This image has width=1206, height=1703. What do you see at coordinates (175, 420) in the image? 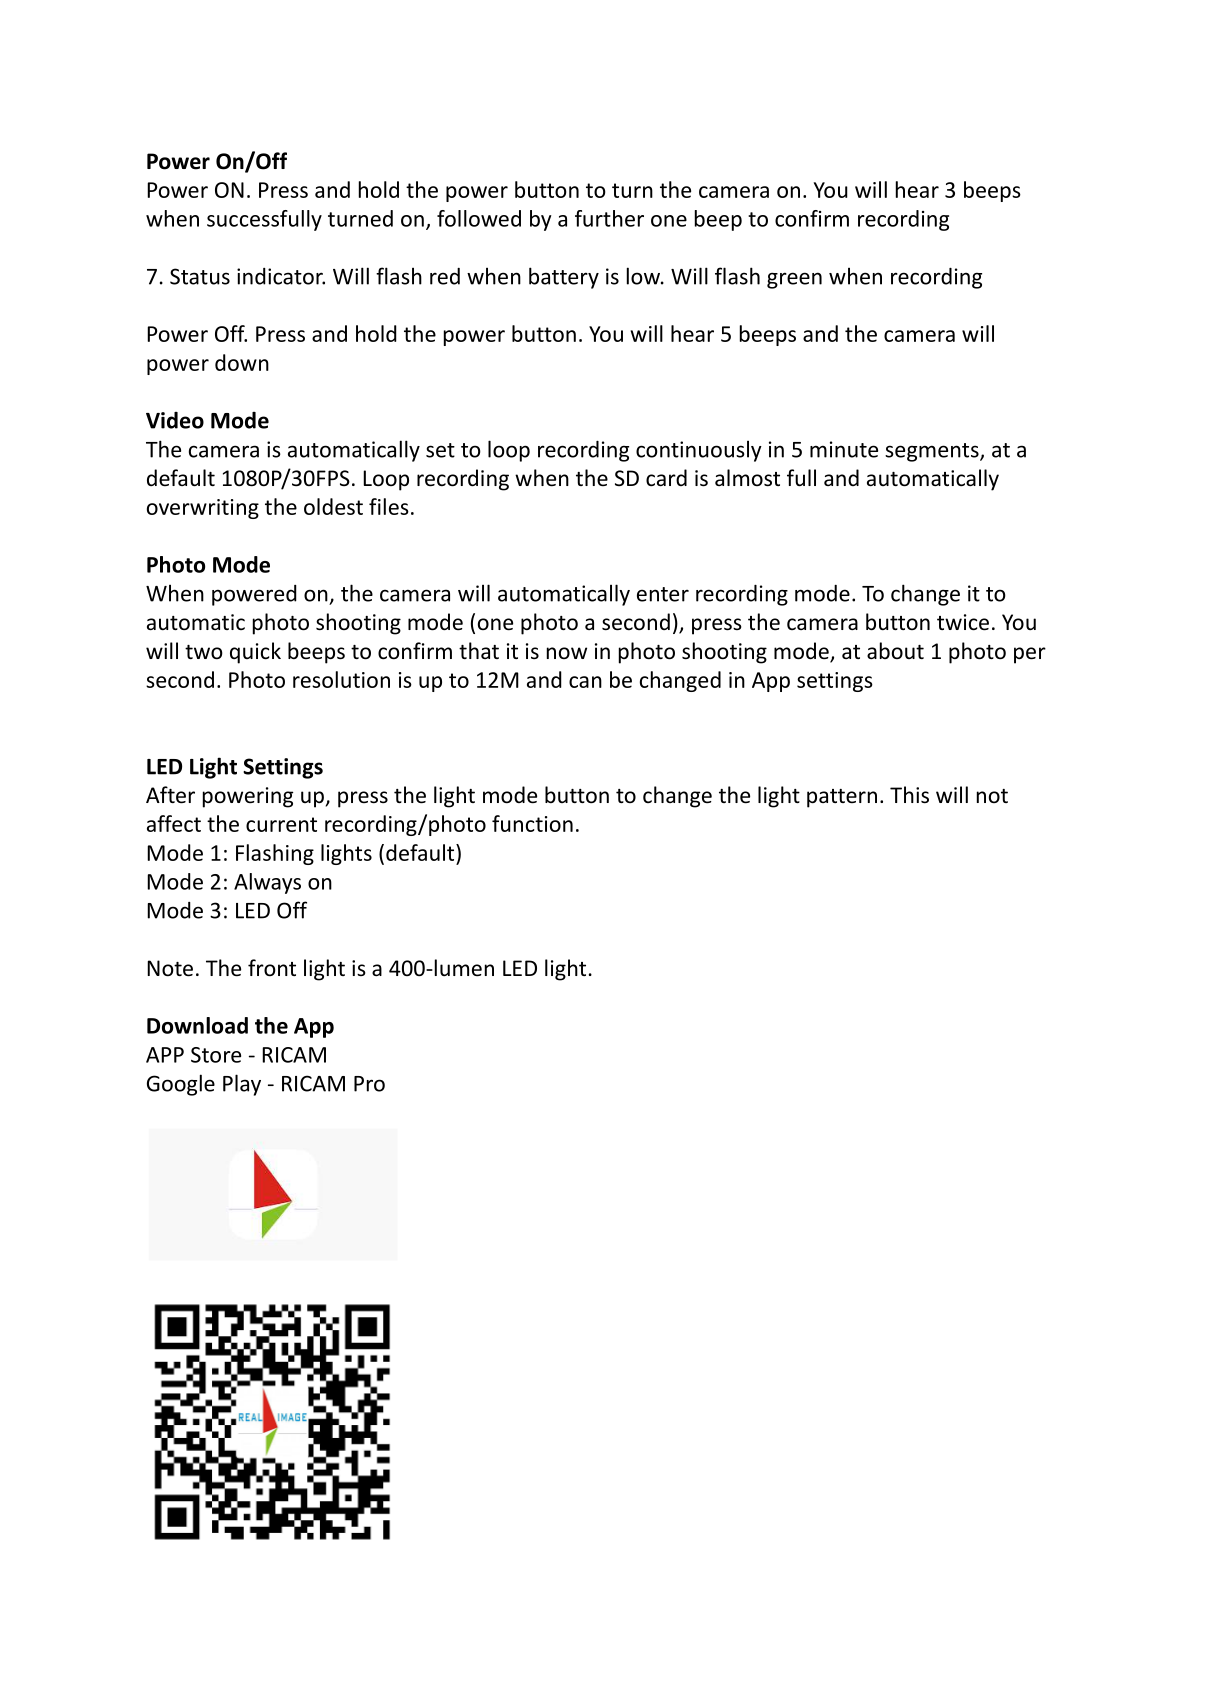
I see `Video` at bounding box center [175, 420].
